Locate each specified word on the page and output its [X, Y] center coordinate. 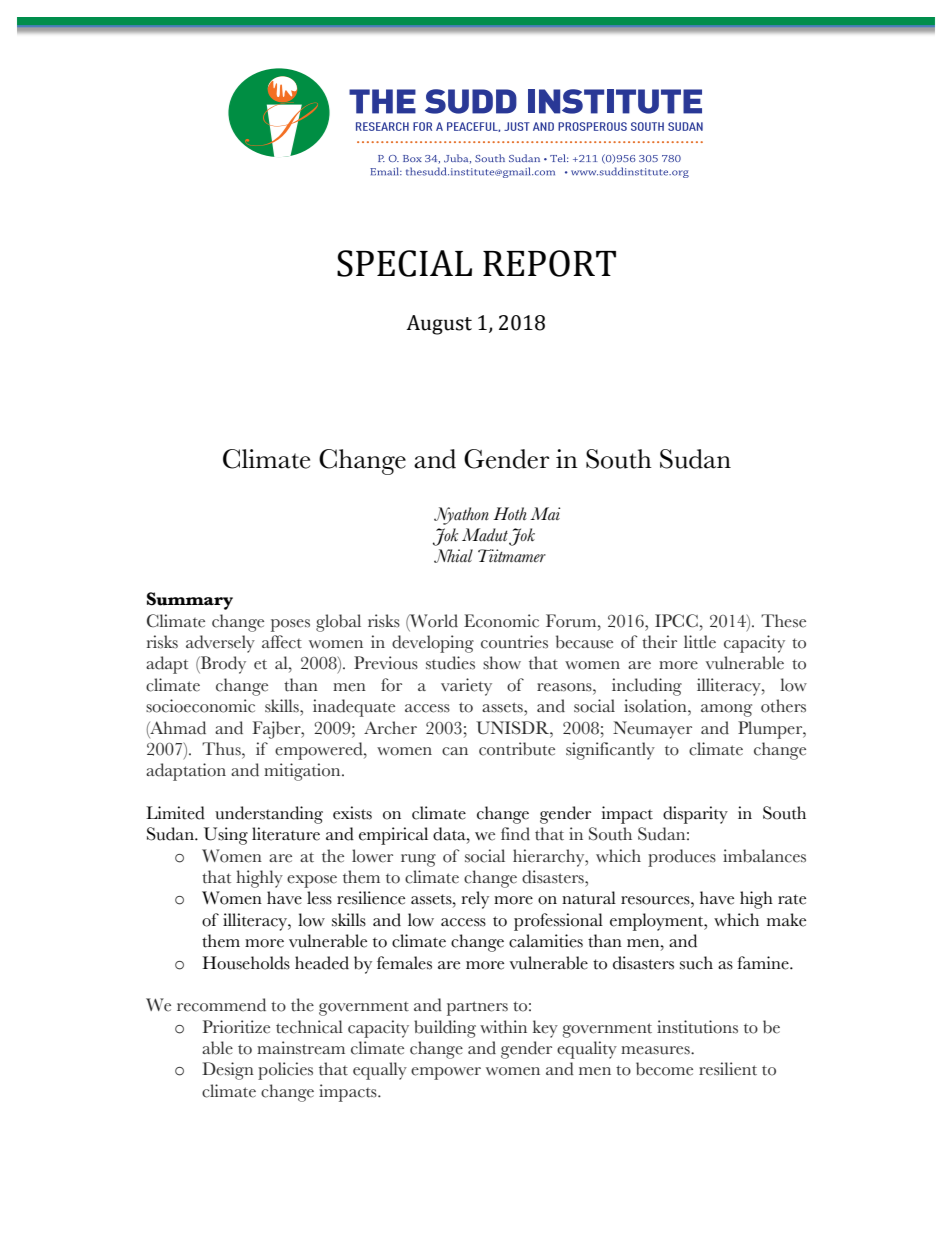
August [439, 325]
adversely [220, 644]
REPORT [549, 263]
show [502, 663]
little [700, 642]
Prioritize [236, 1027]
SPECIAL [404, 263]
